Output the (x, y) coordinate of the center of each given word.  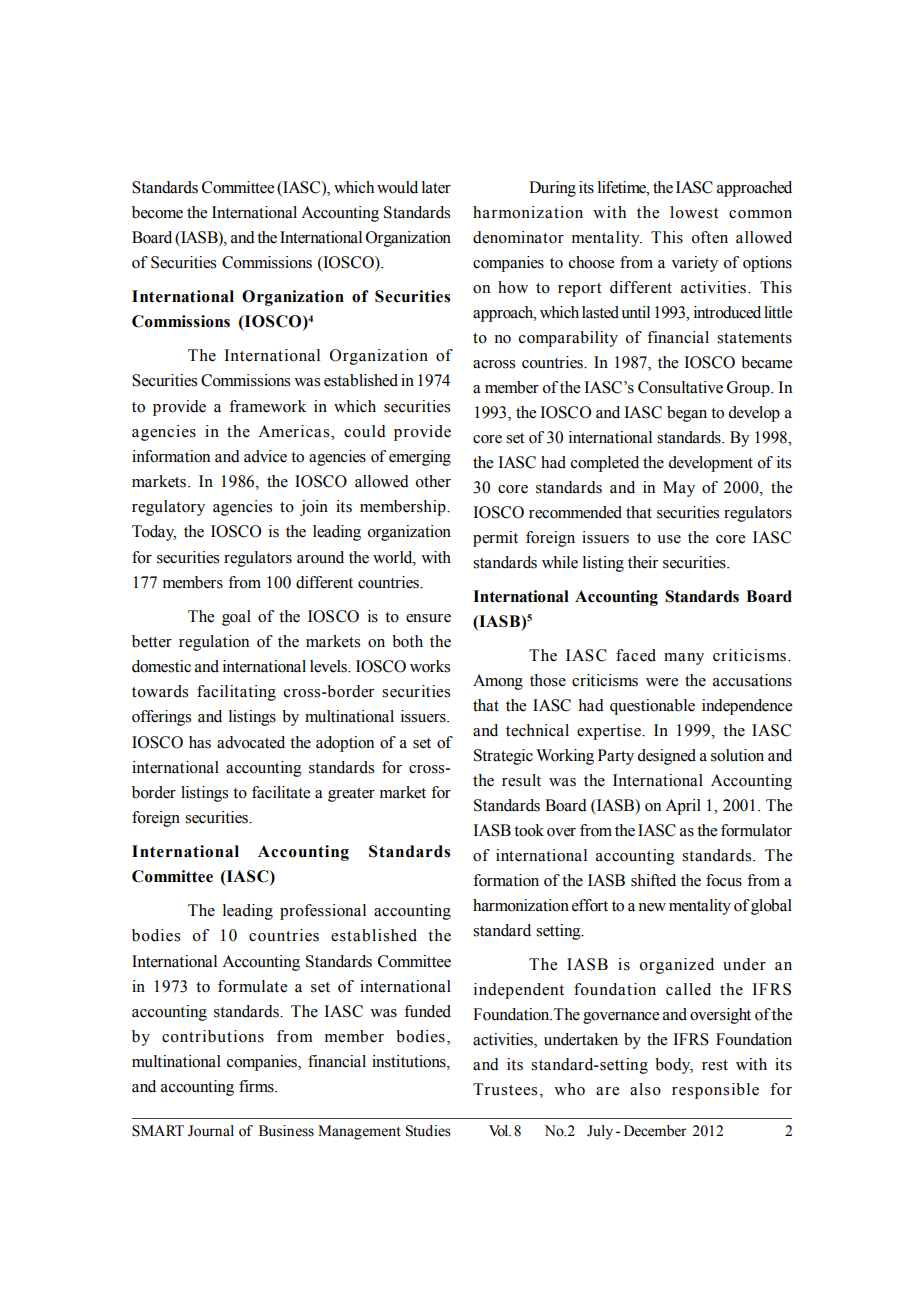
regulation (214, 643)
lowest (694, 212)
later (436, 187)
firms (257, 1086)
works (430, 666)
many (684, 659)
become (157, 212)
